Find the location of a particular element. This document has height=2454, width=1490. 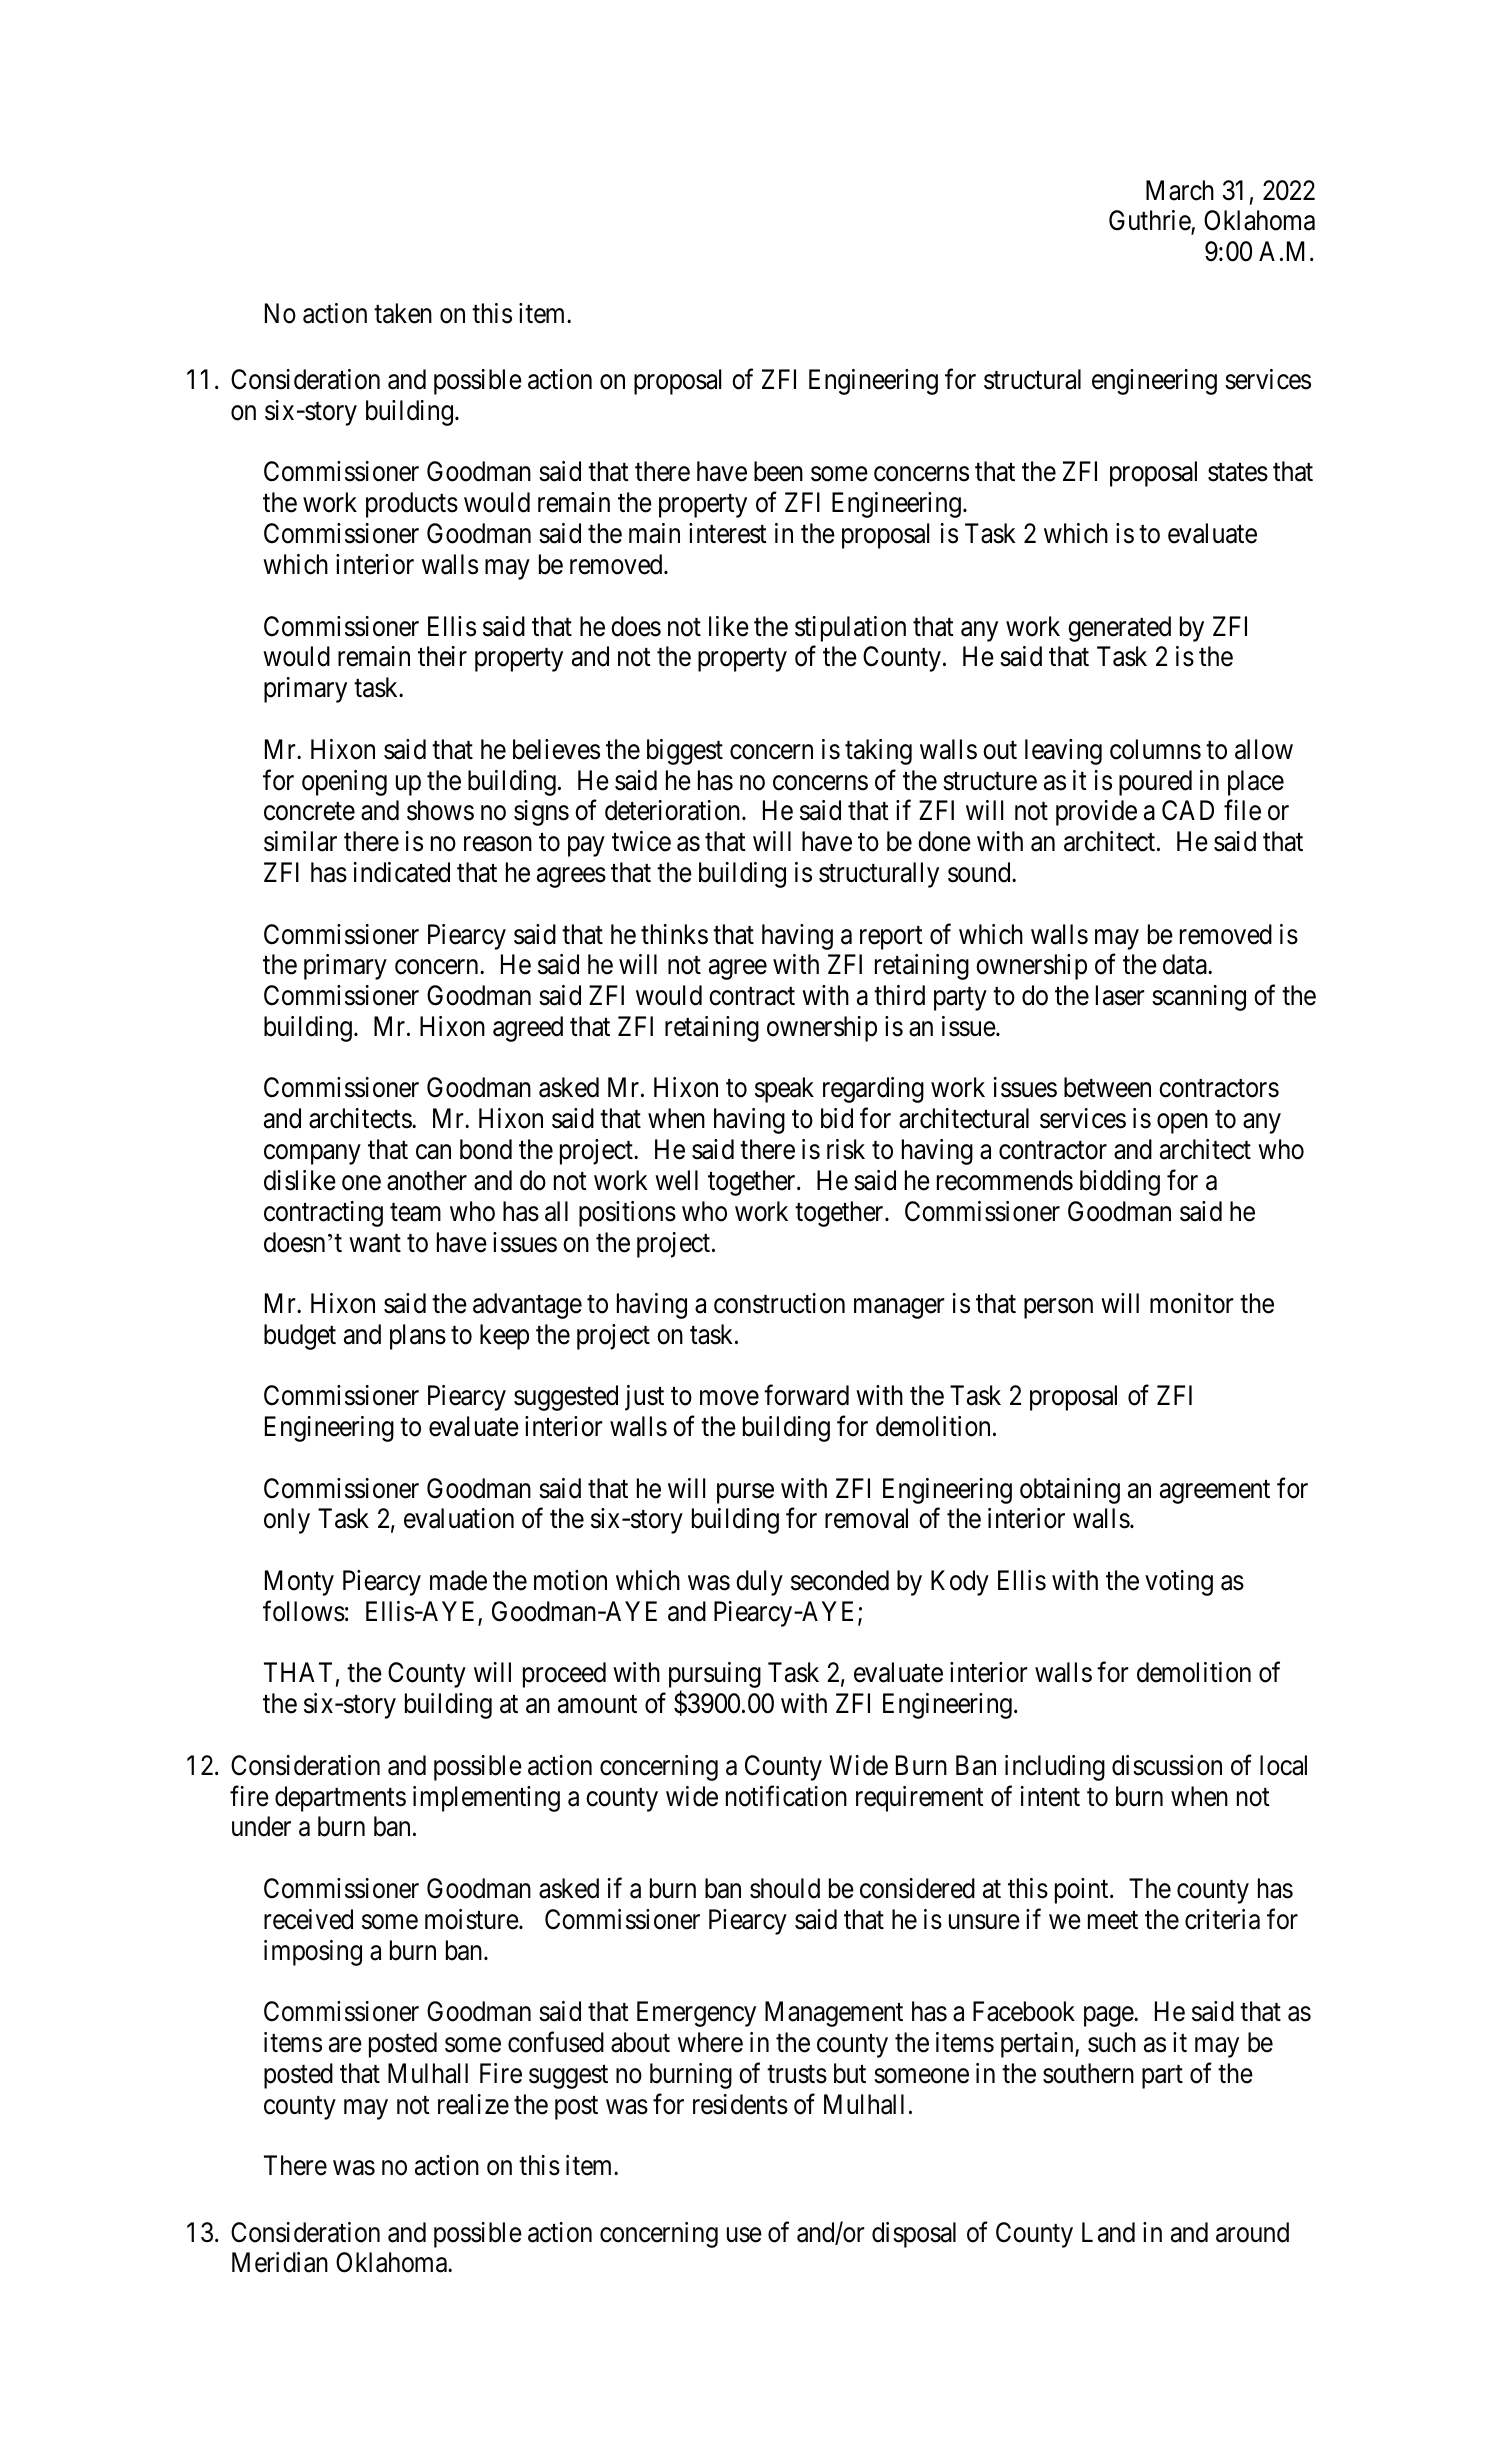

want is located at coordinates (375, 1243).
